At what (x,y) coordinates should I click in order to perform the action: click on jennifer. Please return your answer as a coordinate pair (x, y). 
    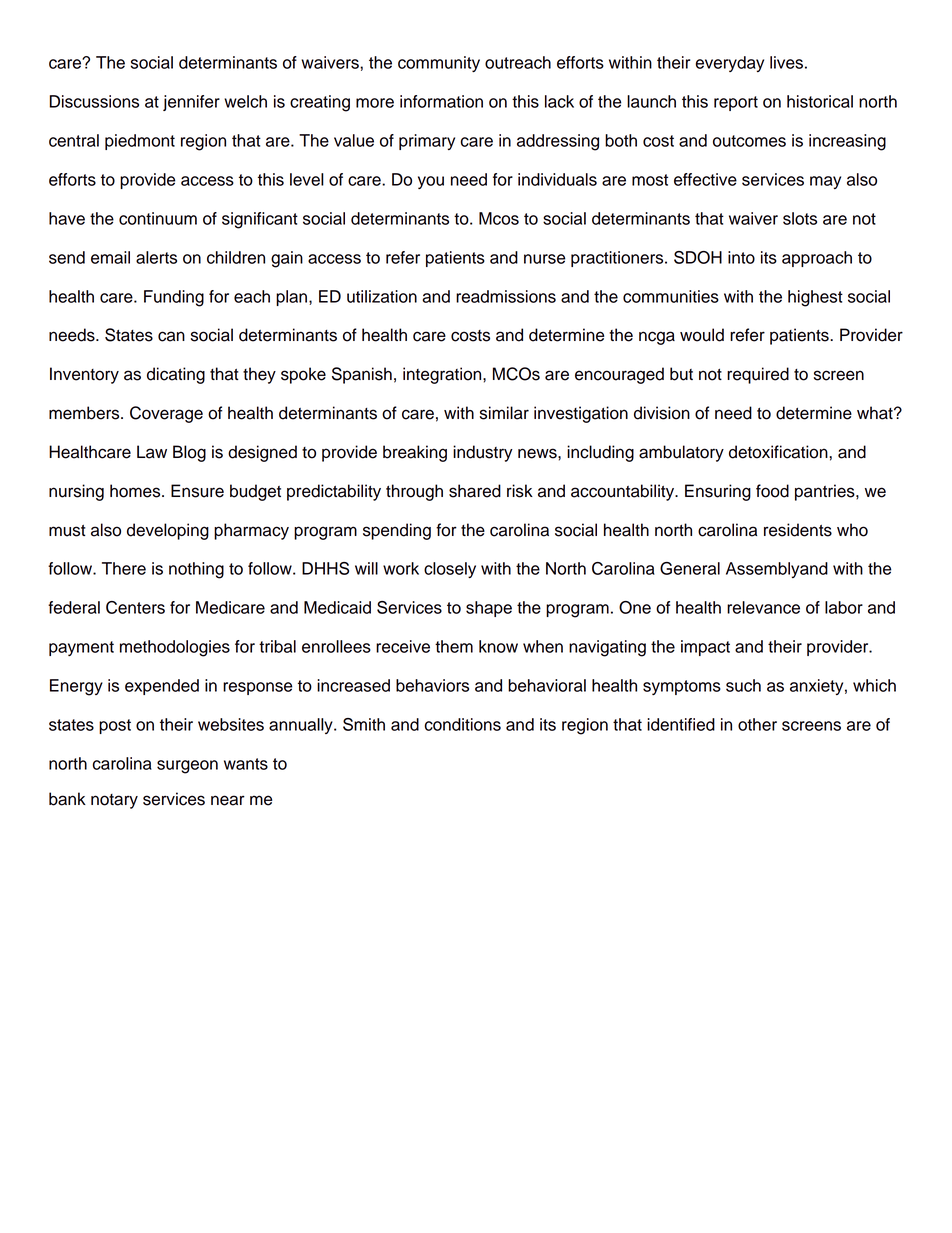
    Looking at the image, I should click on (191, 103).
